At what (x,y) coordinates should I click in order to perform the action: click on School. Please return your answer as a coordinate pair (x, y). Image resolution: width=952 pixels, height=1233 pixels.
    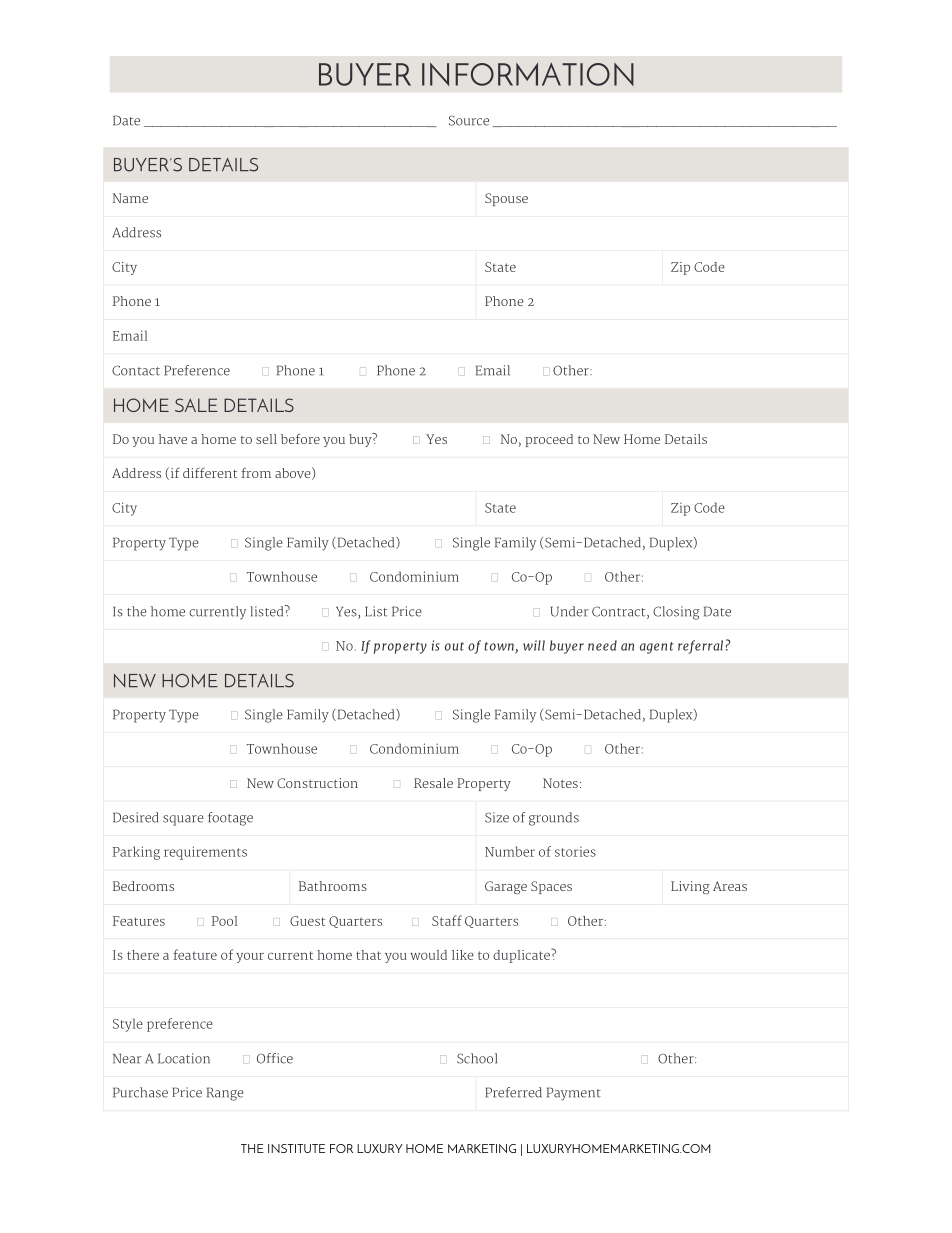
    Looking at the image, I should click on (477, 1058).
